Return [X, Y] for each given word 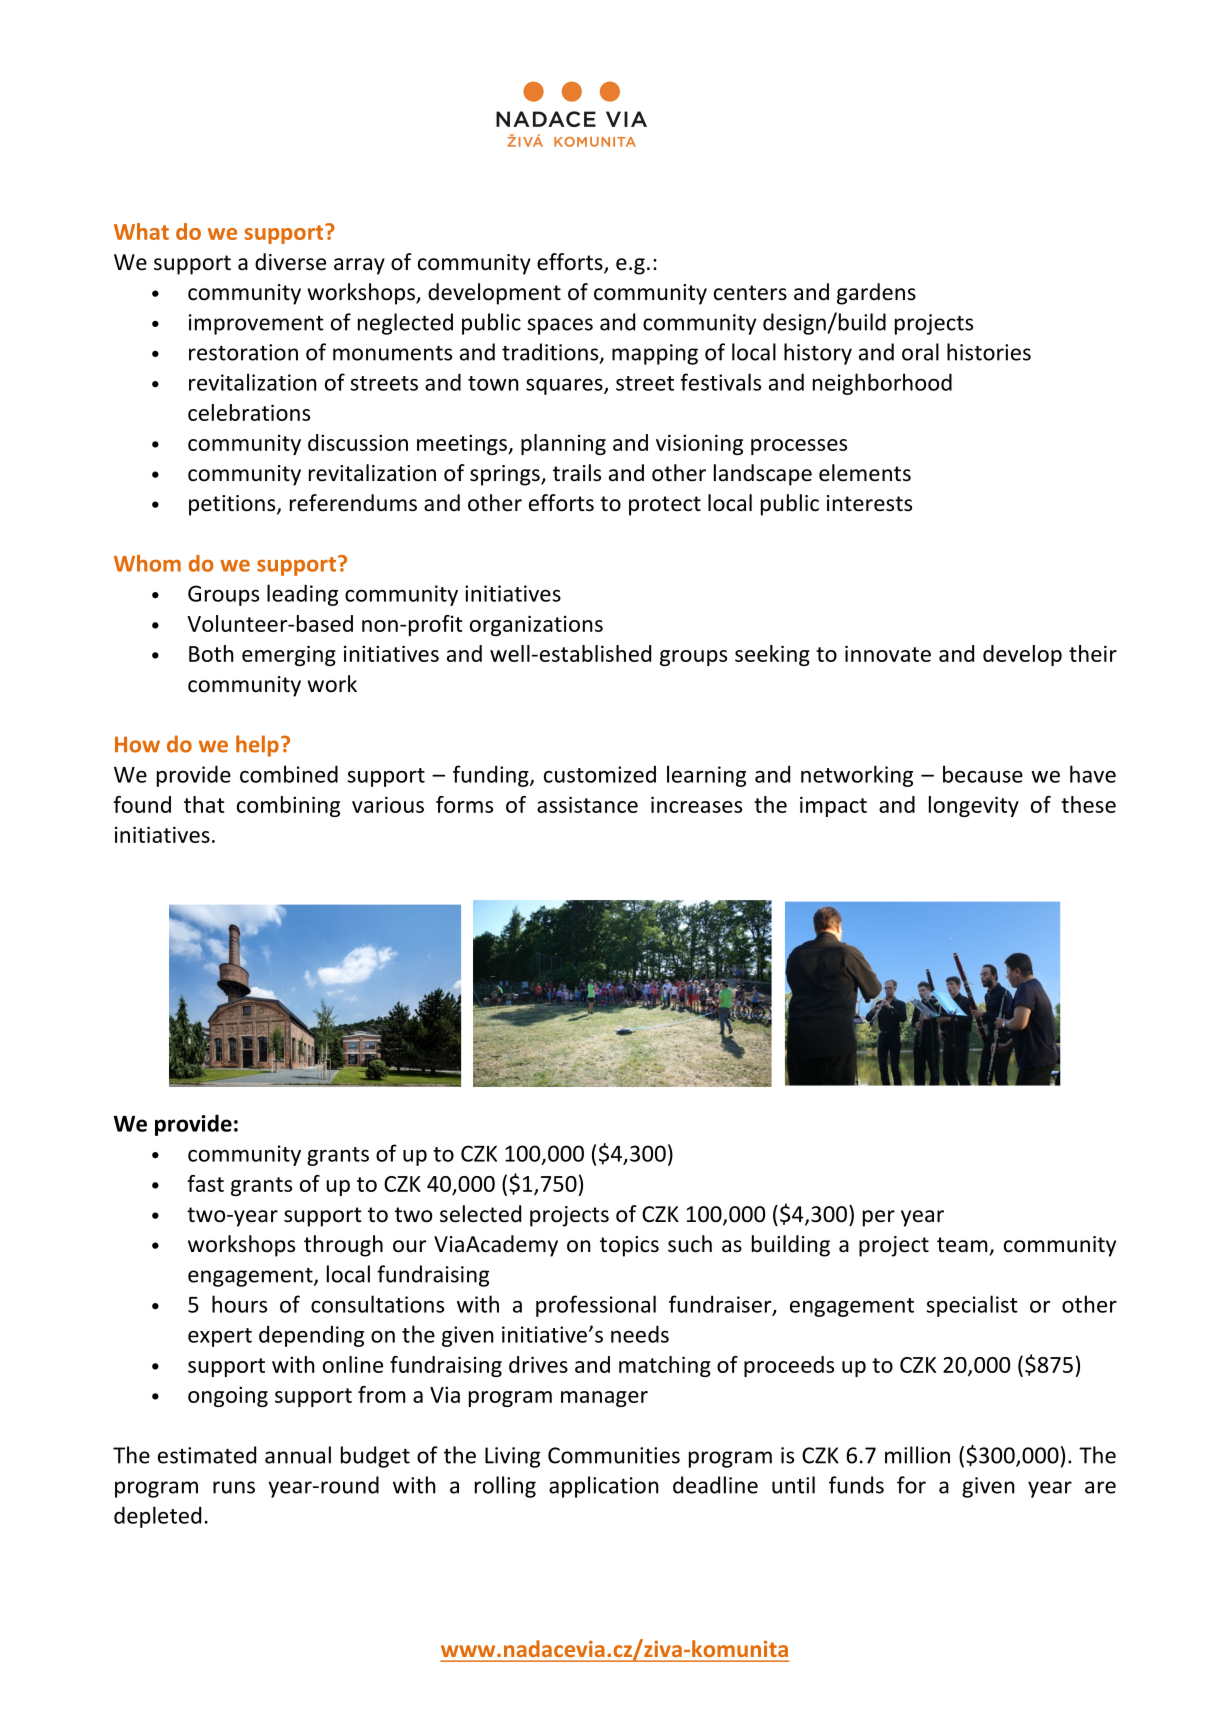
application [604, 1487]
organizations [536, 625]
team [962, 1245]
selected [480, 1214]
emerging [289, 655]
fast [205, 1183]
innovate [888, 653]
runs [234, 1487]
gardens [876, 294]
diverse [290, 262]
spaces [560, 326]
